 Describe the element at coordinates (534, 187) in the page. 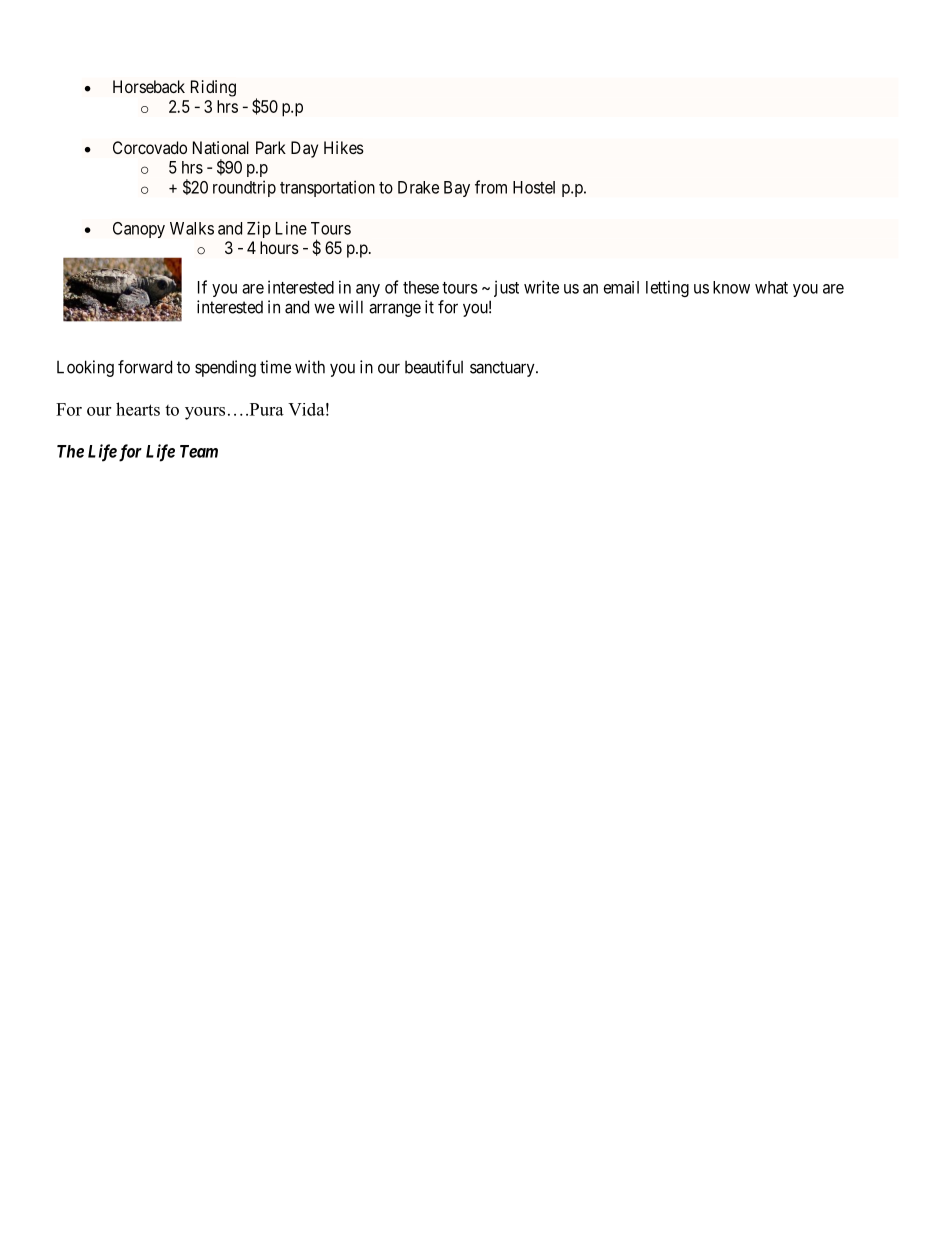

I see `Hostel` at that location.
